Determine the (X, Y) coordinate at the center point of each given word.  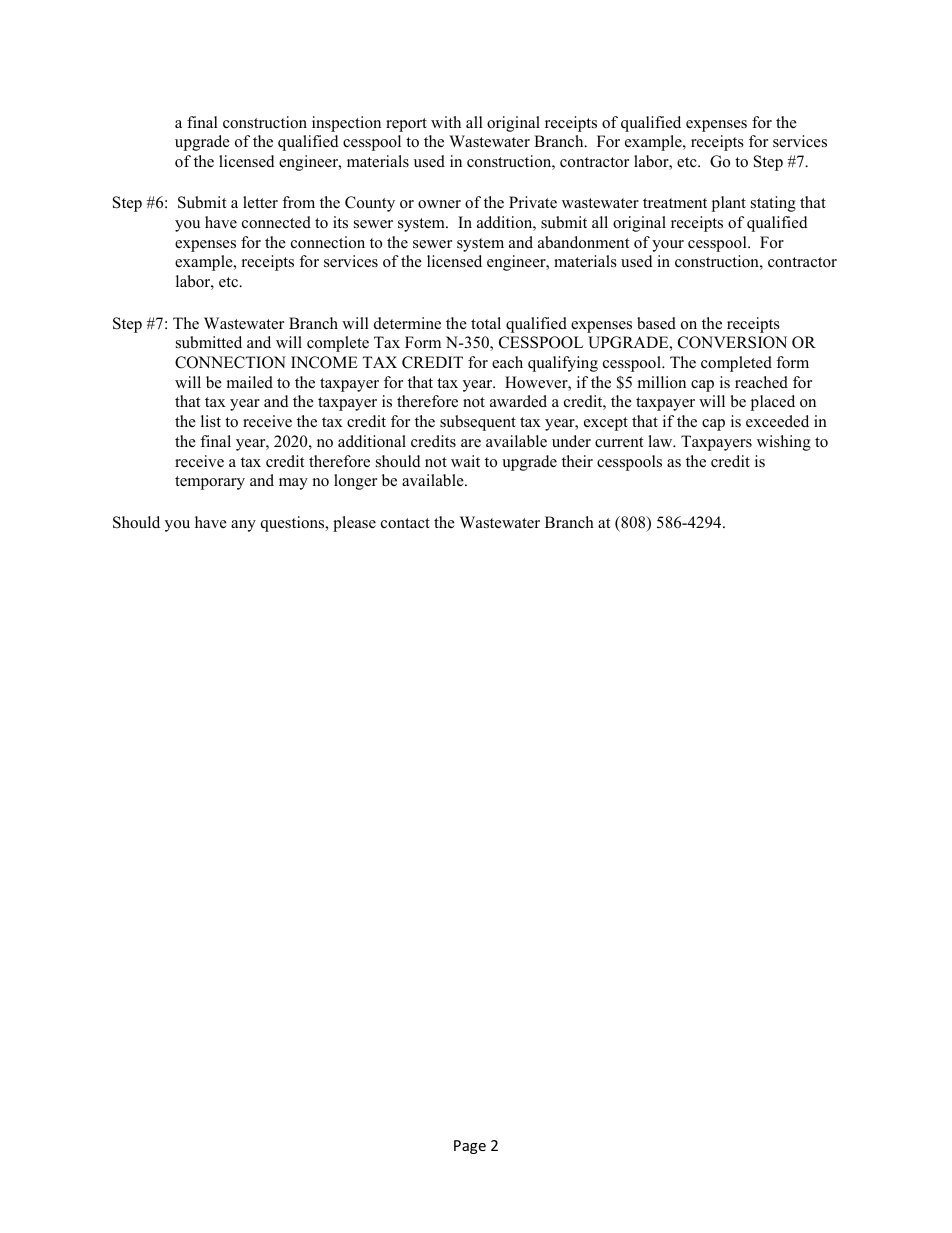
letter (260, 202)
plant (729, 204)
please (354, 524)
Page (470, 1147)
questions (294, 524)
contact (405, 523)
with (446, 122)
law (661, 441)
